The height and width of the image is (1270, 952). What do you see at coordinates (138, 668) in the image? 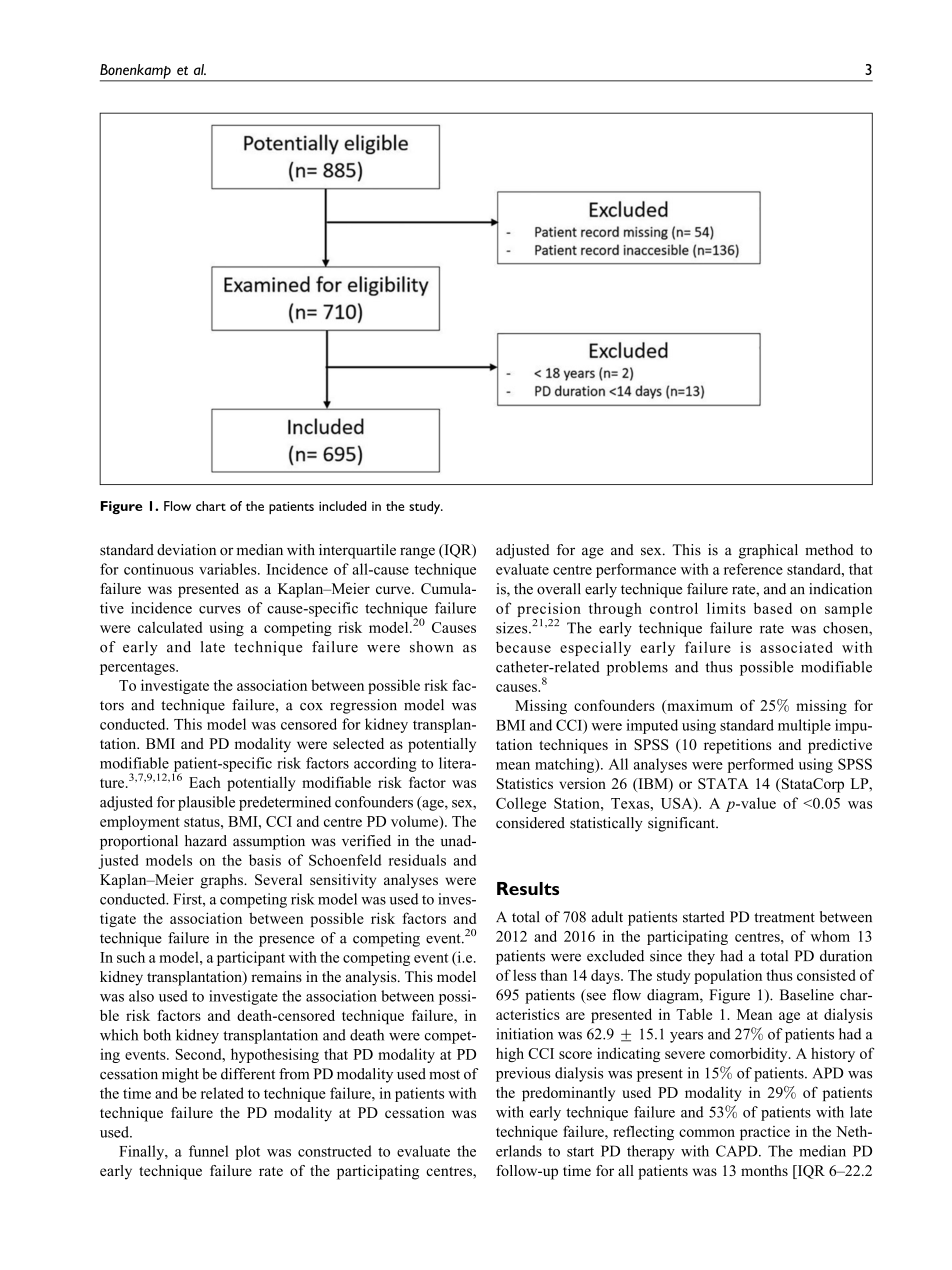
I see `percentages` at bounding box center [138, 668].
